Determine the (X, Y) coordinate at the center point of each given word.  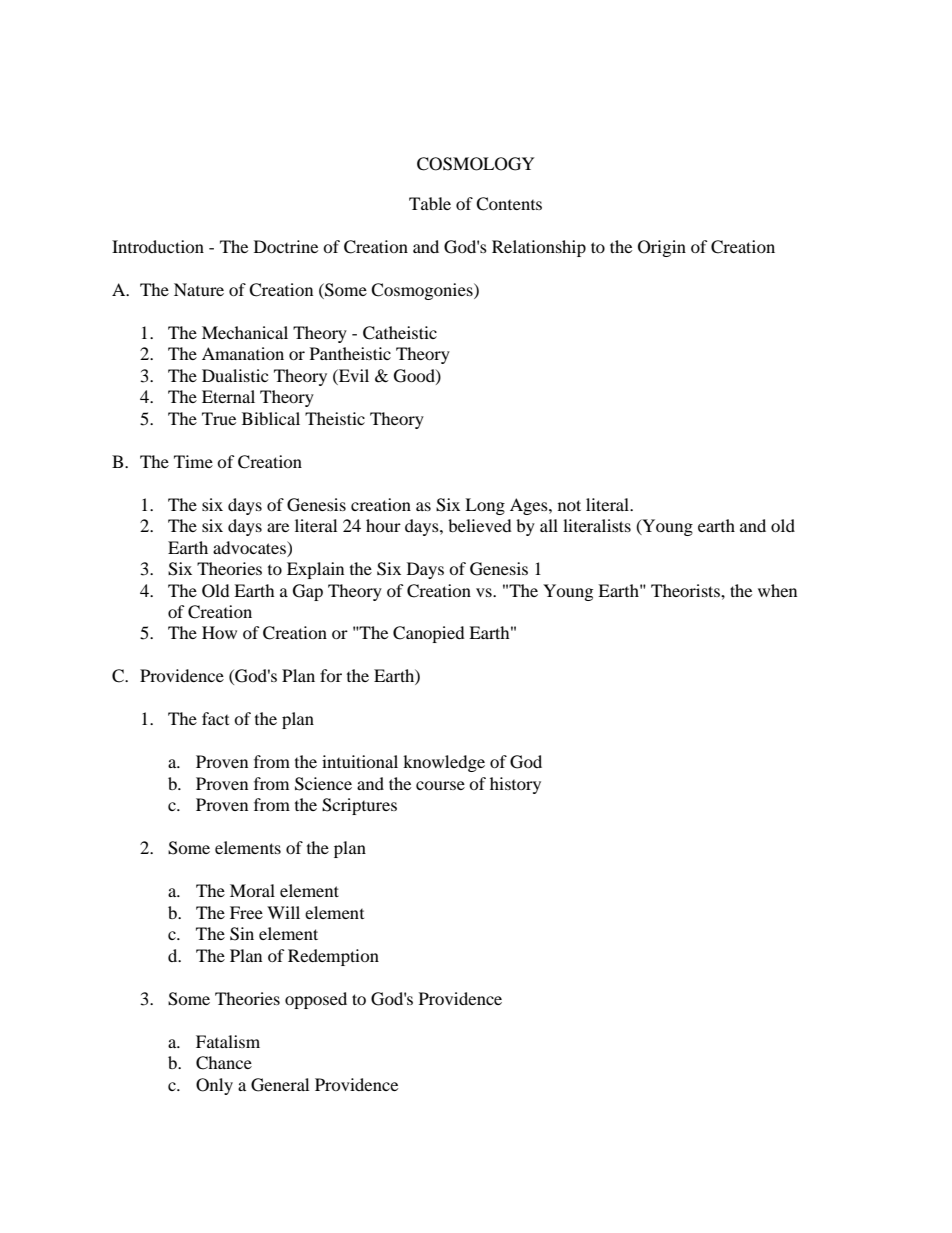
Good (415, 376)
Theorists (686, 590)
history (515, 785)
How (219, 632)
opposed (316, 1000)
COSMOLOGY (476, 164)
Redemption (333, 957)
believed (480, 525)
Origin (662, 248)
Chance (224, 1063)
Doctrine (286, 246)
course (440, 785)
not (569, 505)
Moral (252, 890)
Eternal (228, 396)
